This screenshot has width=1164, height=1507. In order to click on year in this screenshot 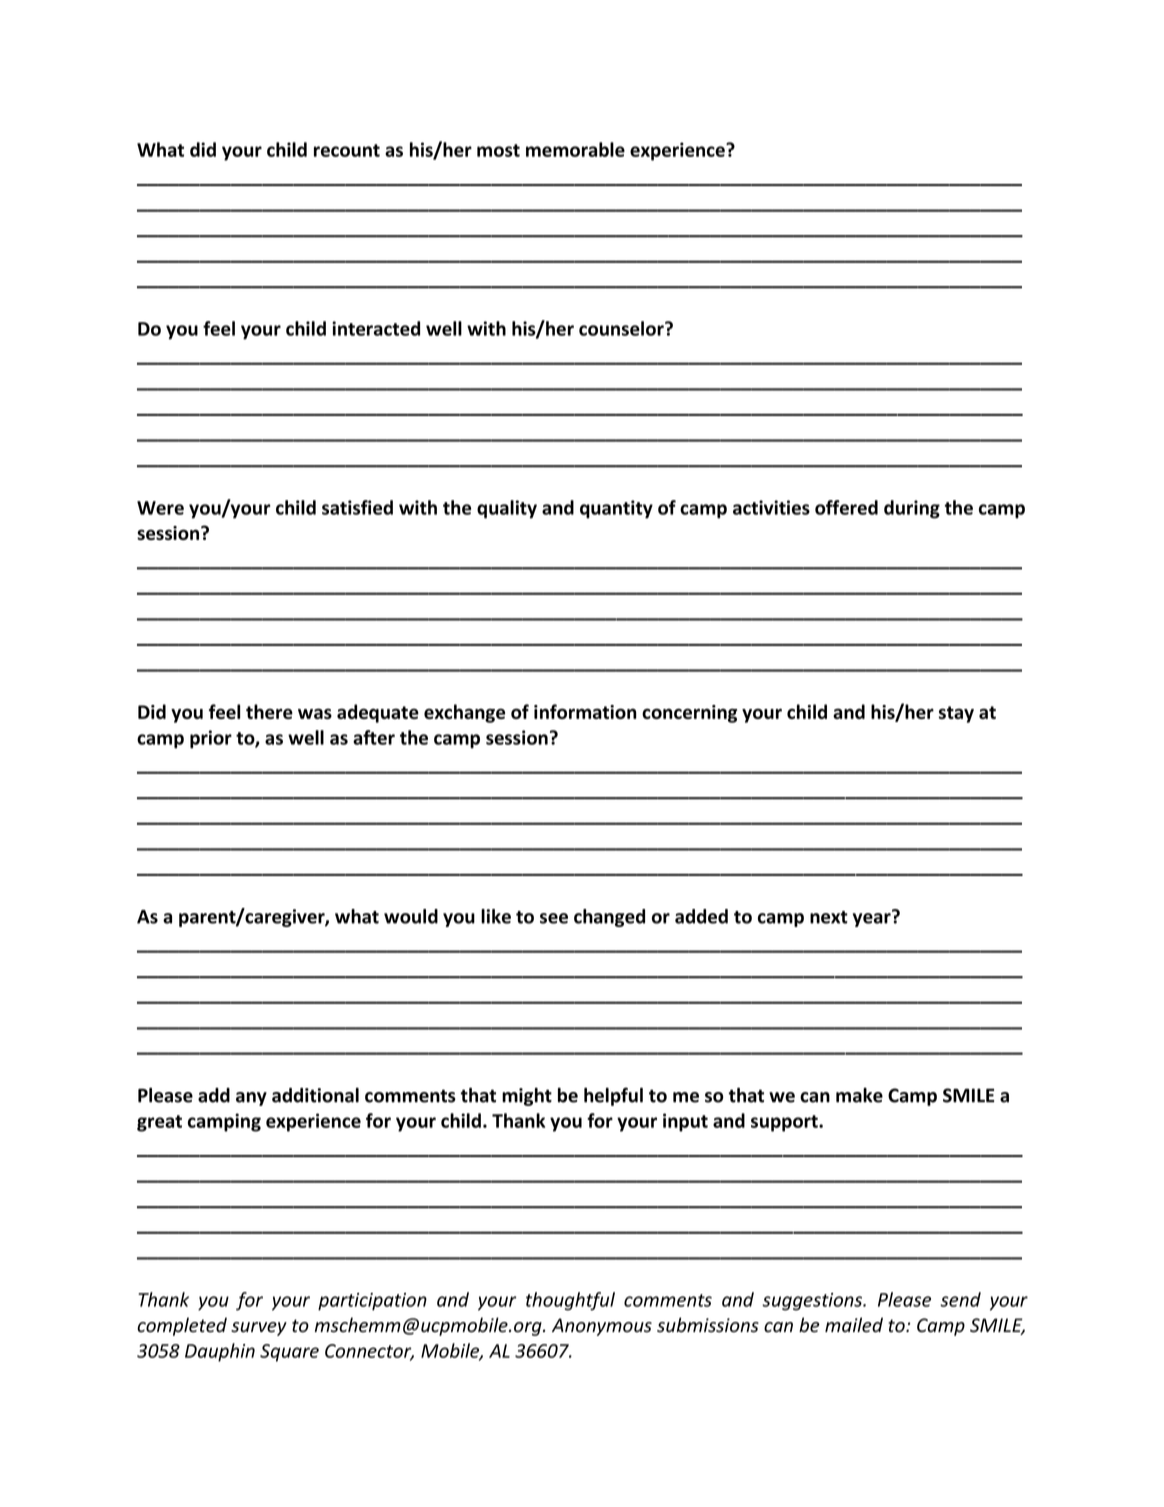, I will do `click(873, 919)`.
